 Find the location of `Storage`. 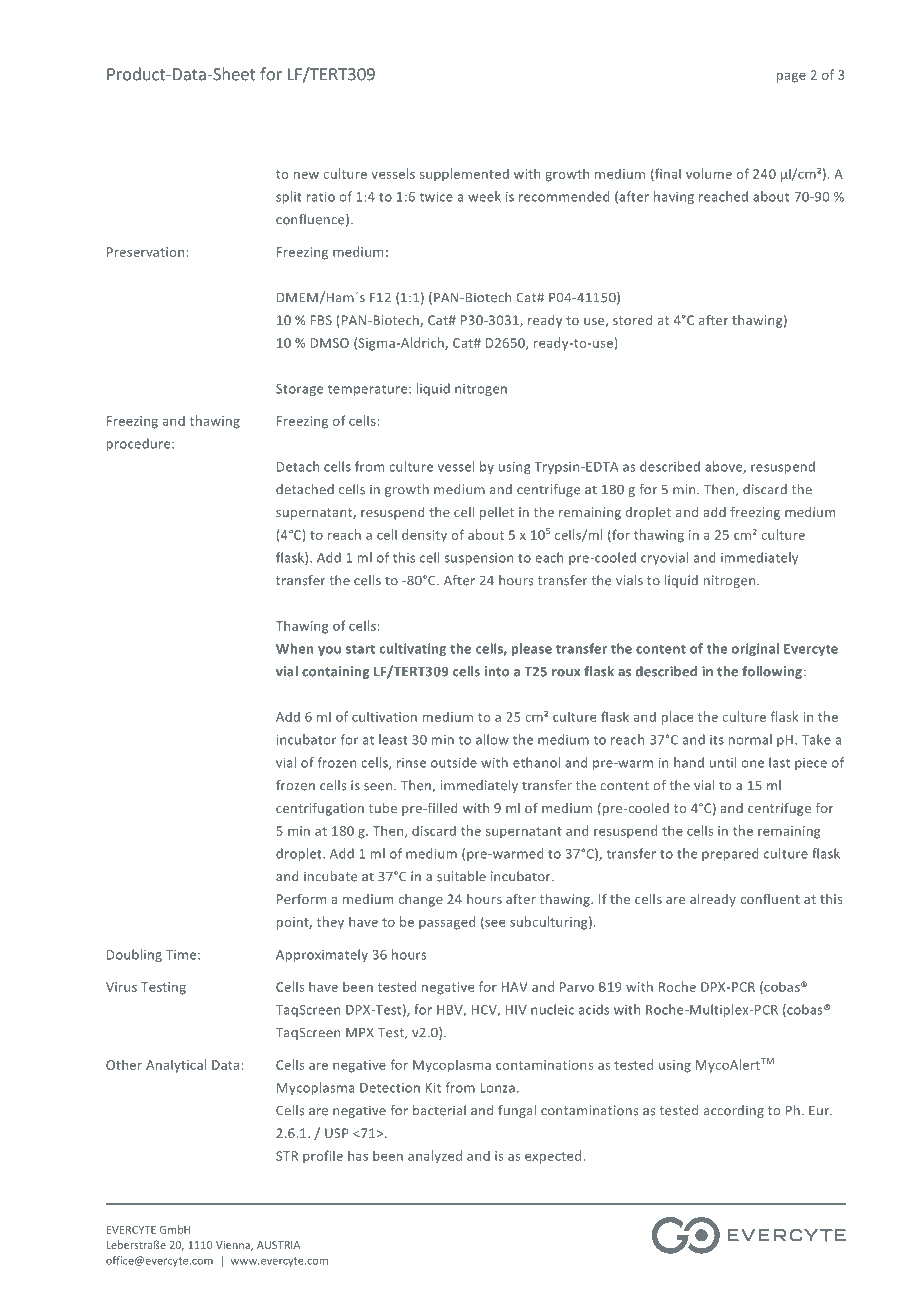

Storage is located at coordinates (299, 390).
